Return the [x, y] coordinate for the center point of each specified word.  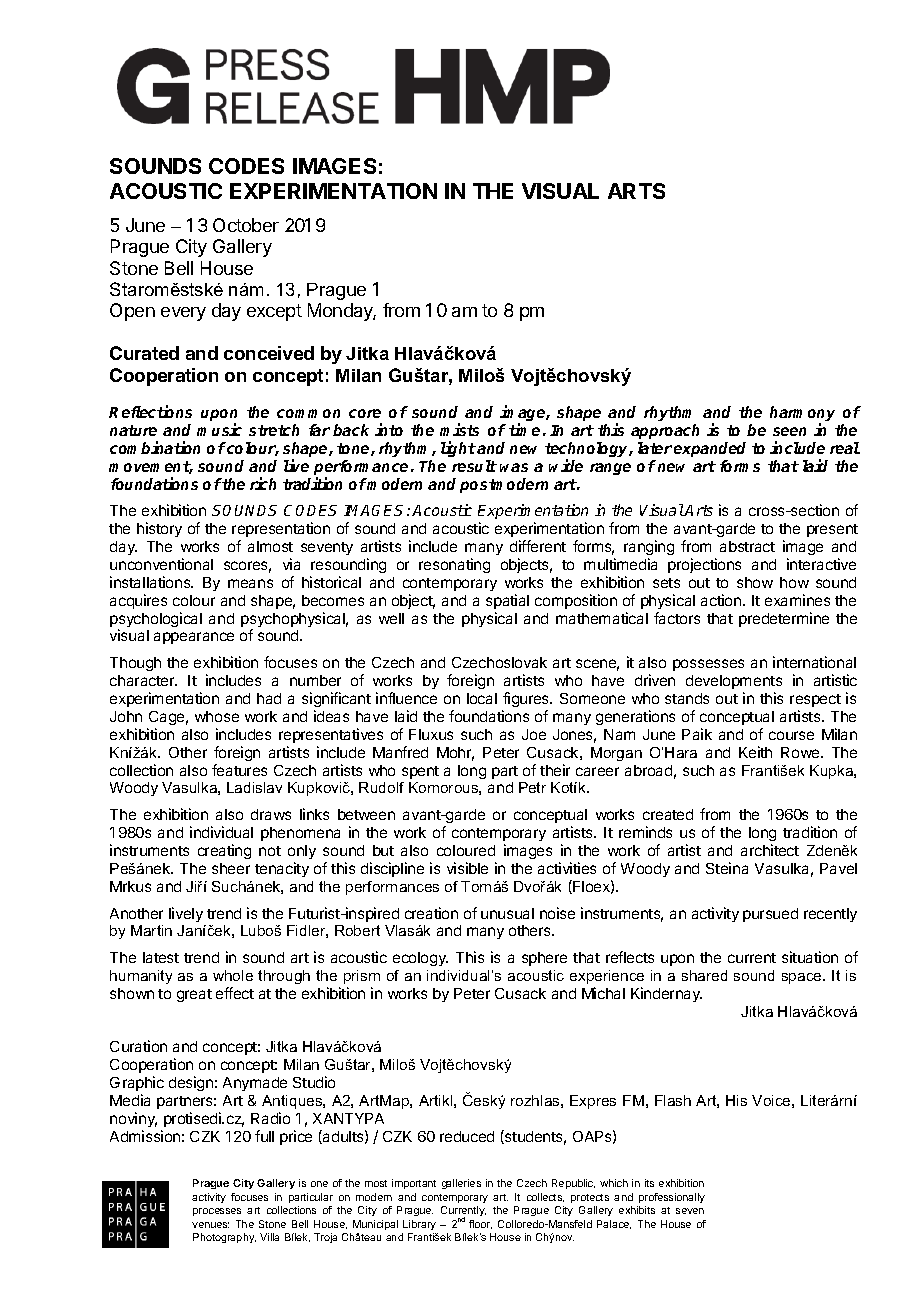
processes [217, 1212]
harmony [802, 415]
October [246, 225]
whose [217, 716]
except [274, 312]
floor [480, 1224]
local [482, 698]
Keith [755, 752]
